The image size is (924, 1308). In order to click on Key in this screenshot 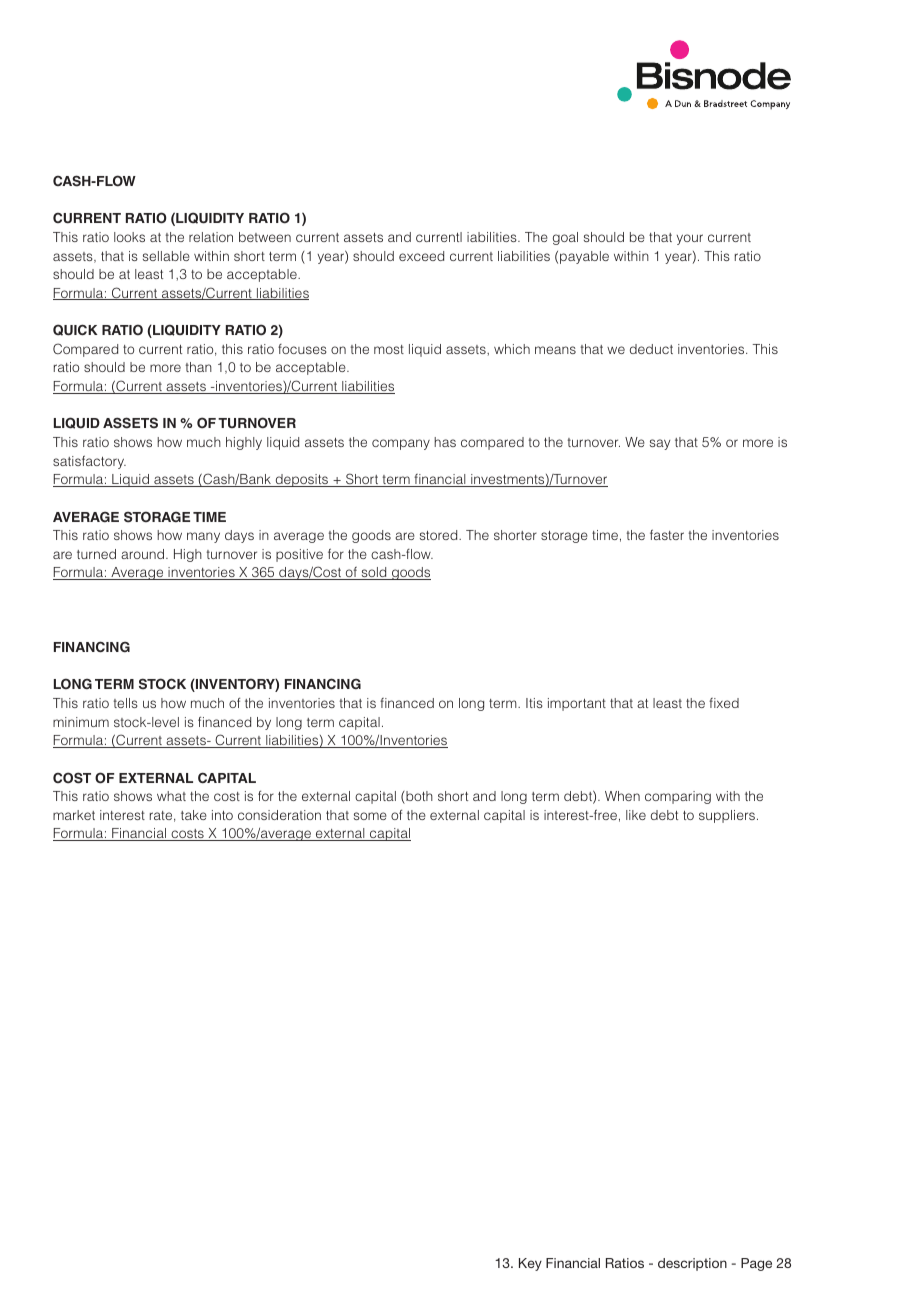, I will do `click(530, 1264)`.
